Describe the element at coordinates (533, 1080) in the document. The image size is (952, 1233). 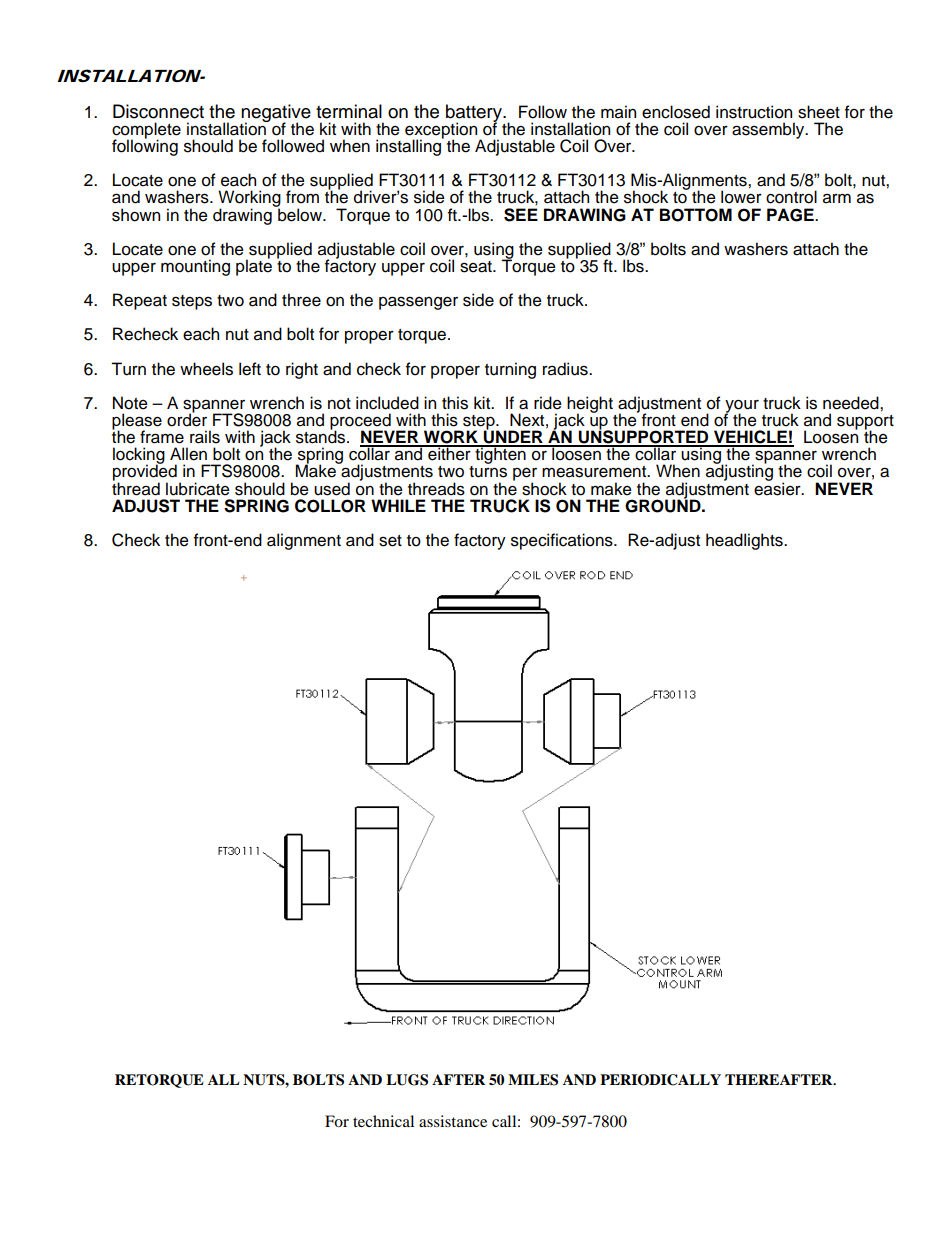
I see `MILES` at that location.
